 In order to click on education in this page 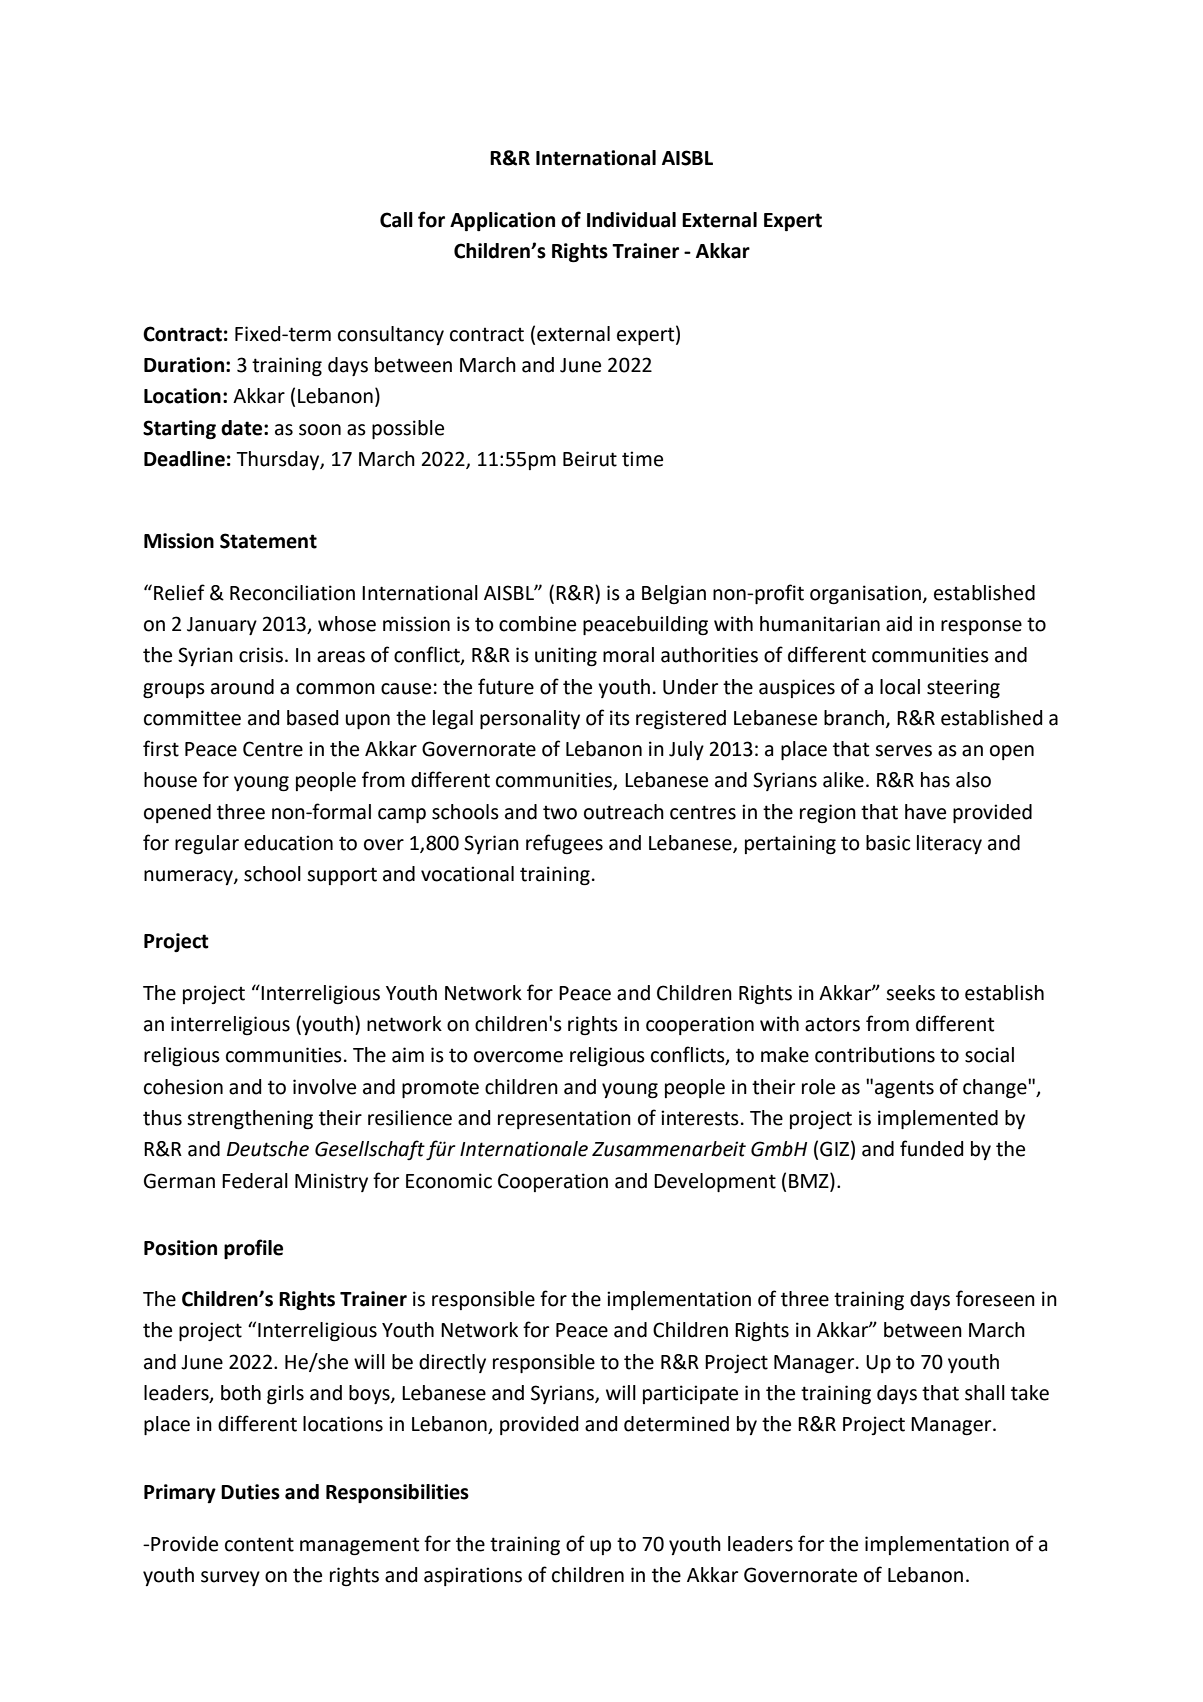, I will do `click(288, 843)`.
